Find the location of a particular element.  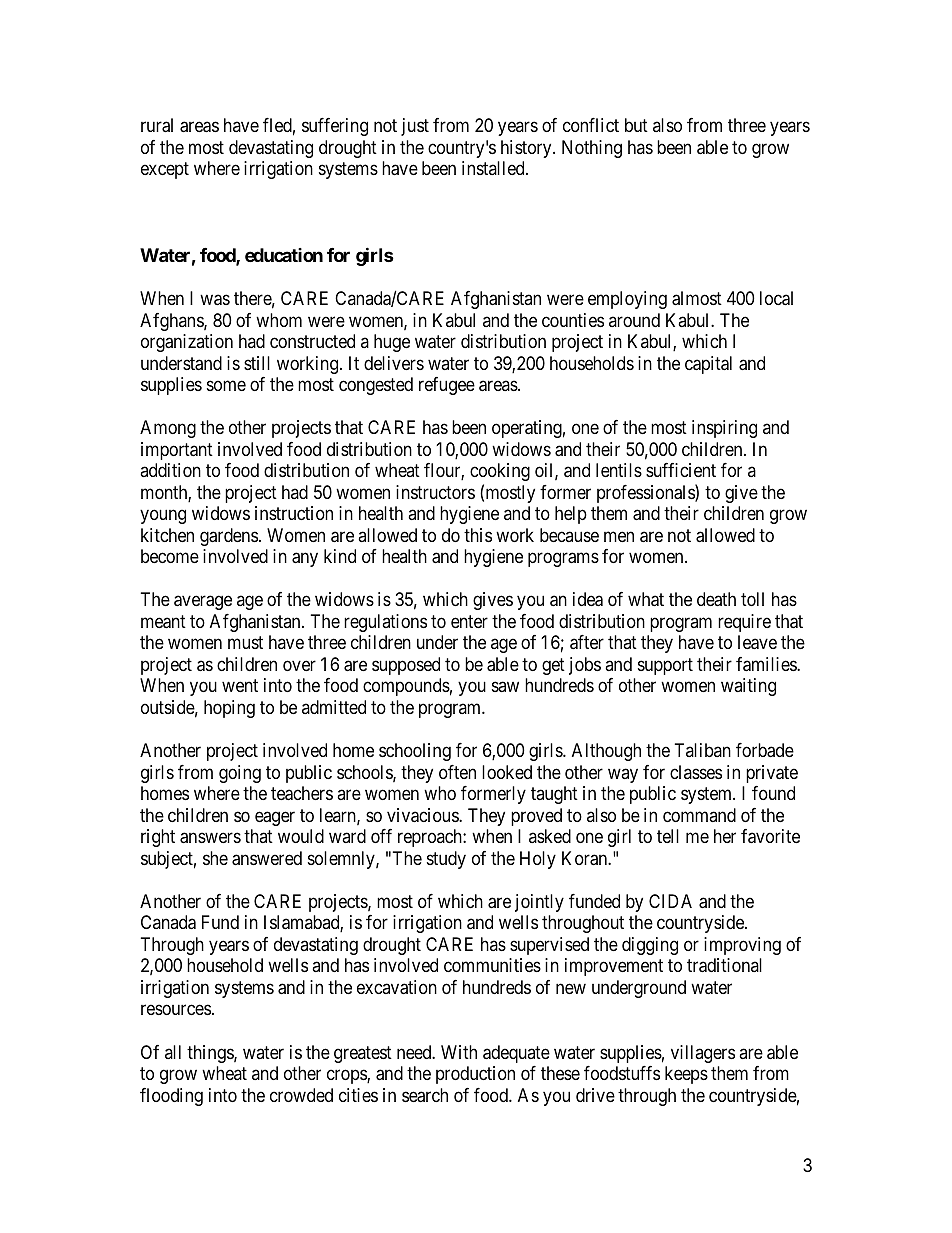

cooking is located at coordinates (500, 472).
